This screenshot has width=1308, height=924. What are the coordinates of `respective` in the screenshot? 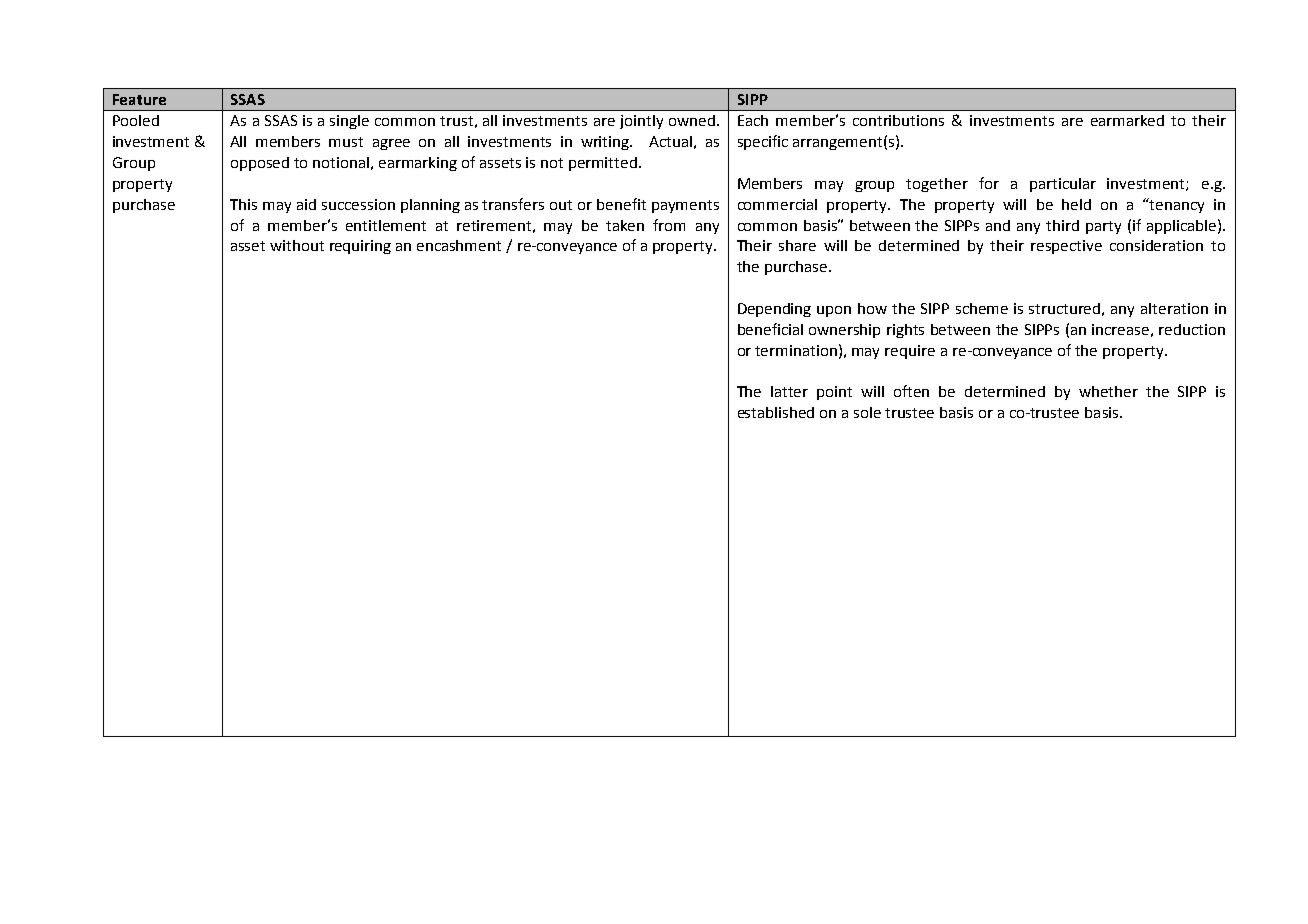 It's located at (1066, 247).
